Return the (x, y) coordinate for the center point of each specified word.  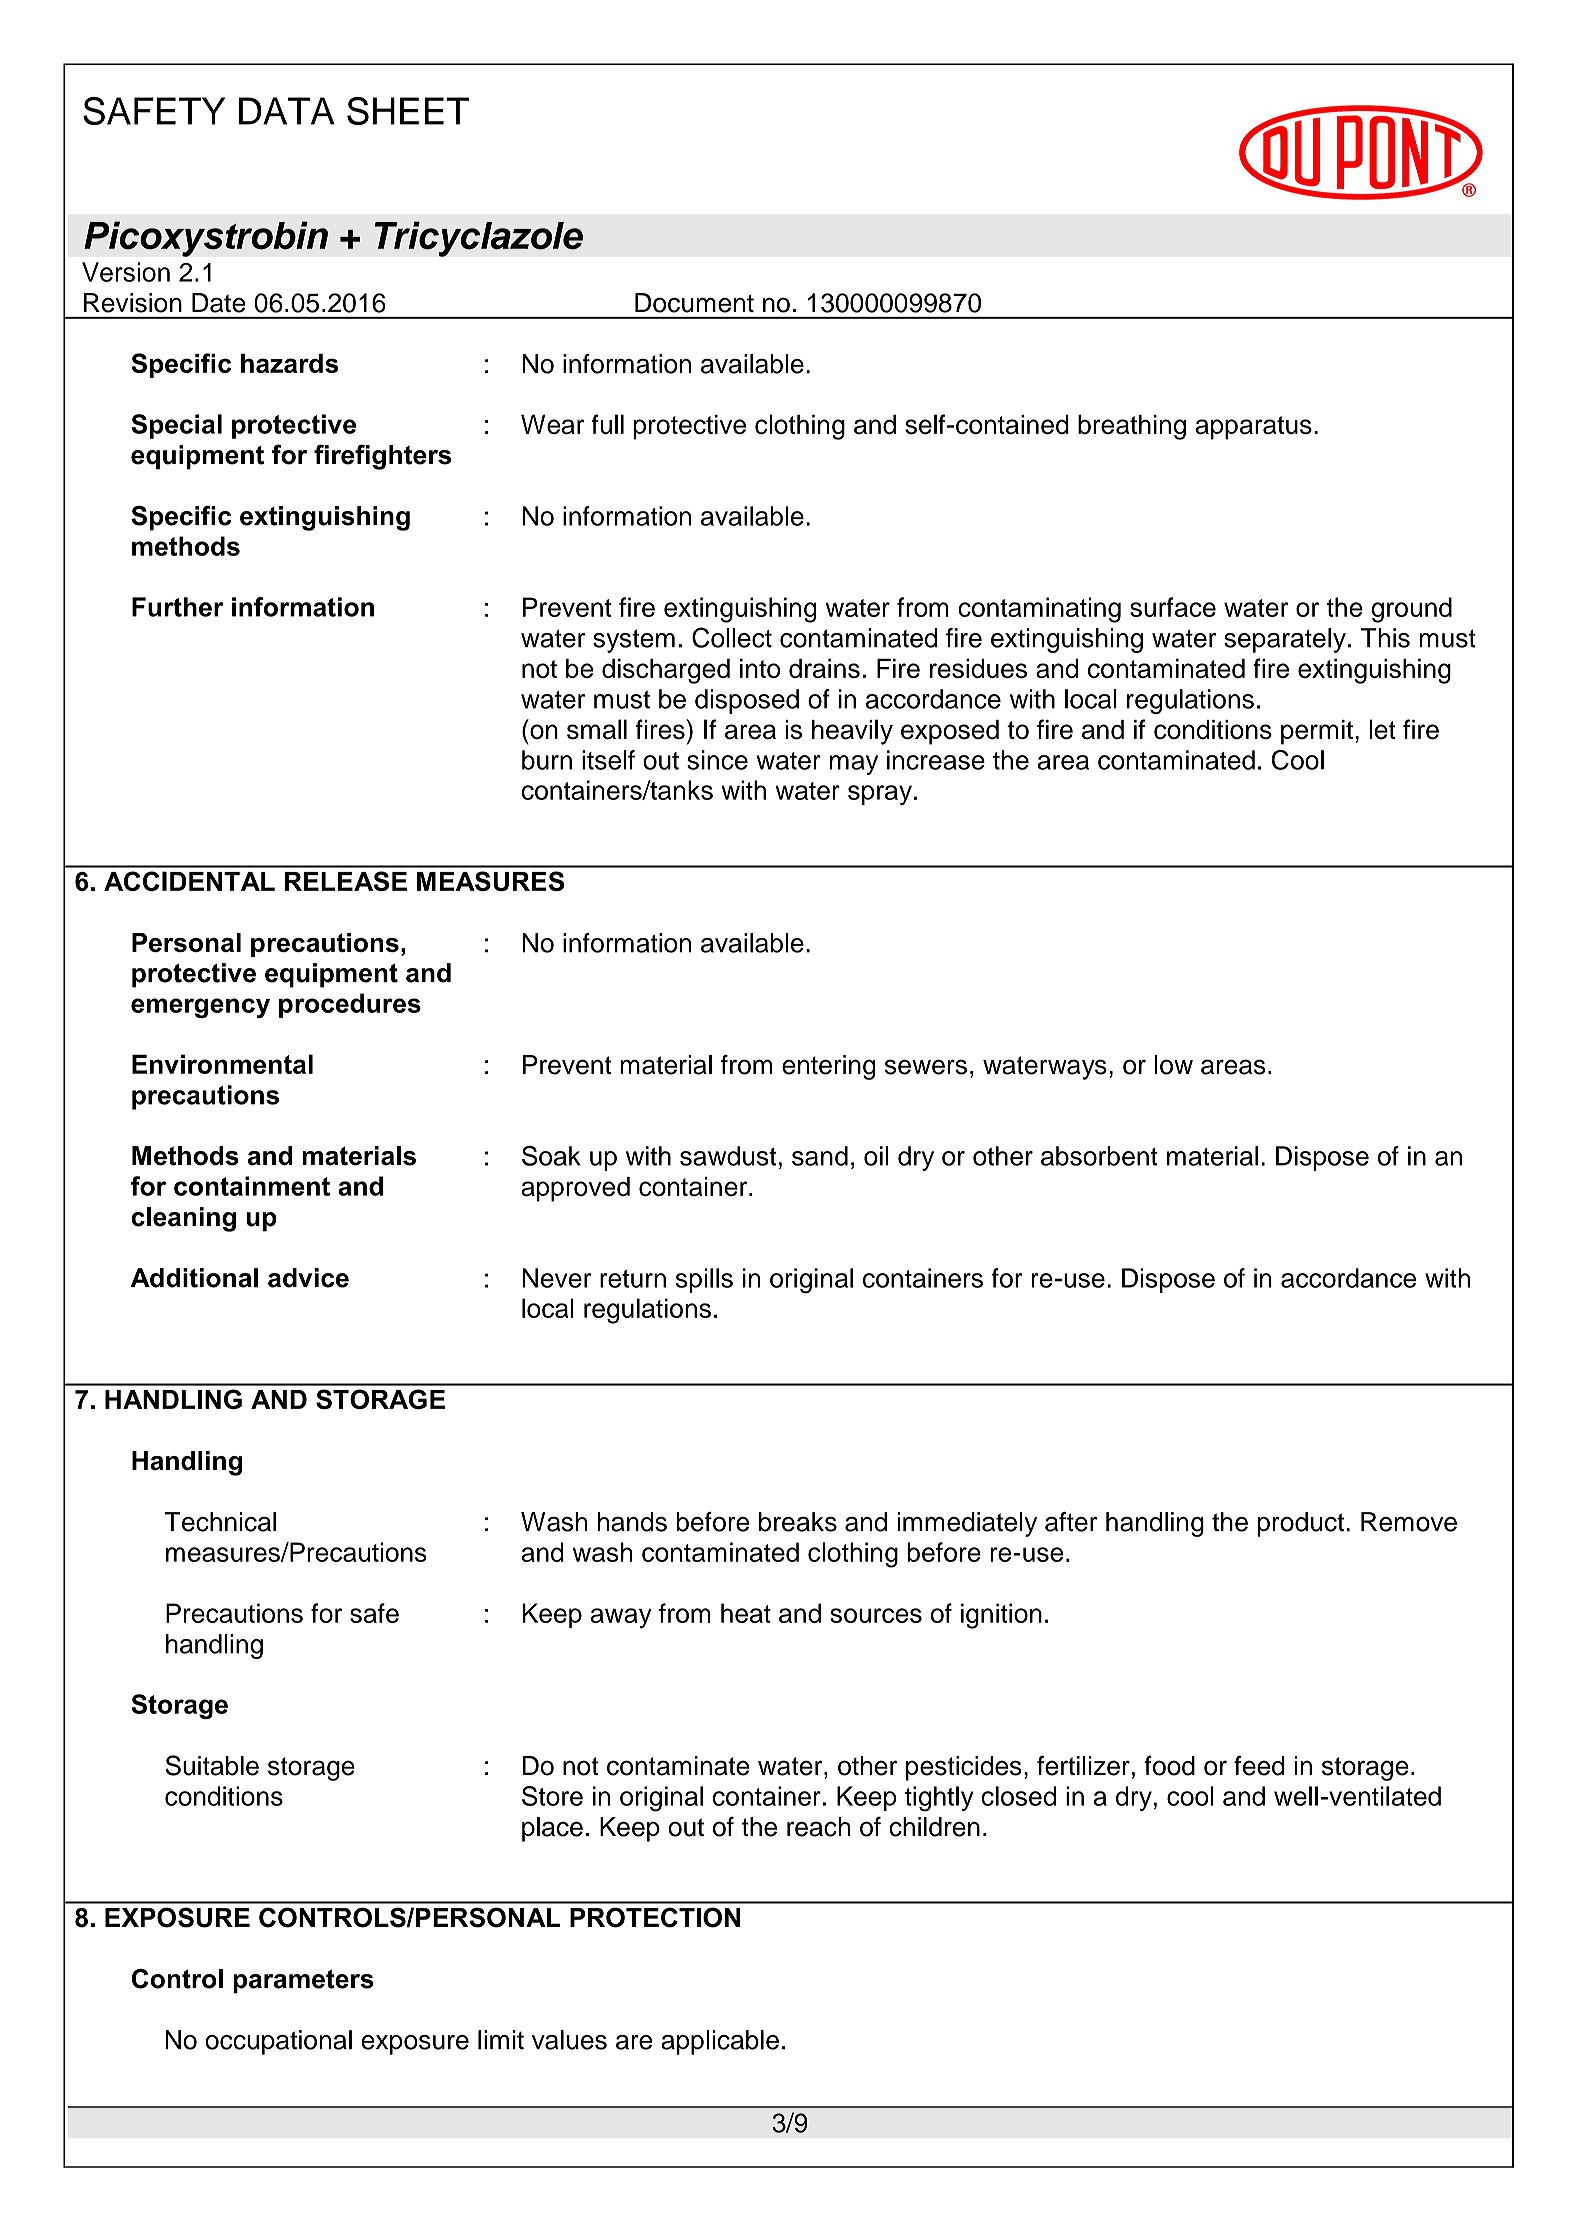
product (1300, 1524)
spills (704, 1280)
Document (694, 303)
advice (308, 1278)
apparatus (1254, 428)
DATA (287, 111)
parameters (303, 1982)
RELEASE (346, 881)
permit (1317, 732)
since (717, 760)
